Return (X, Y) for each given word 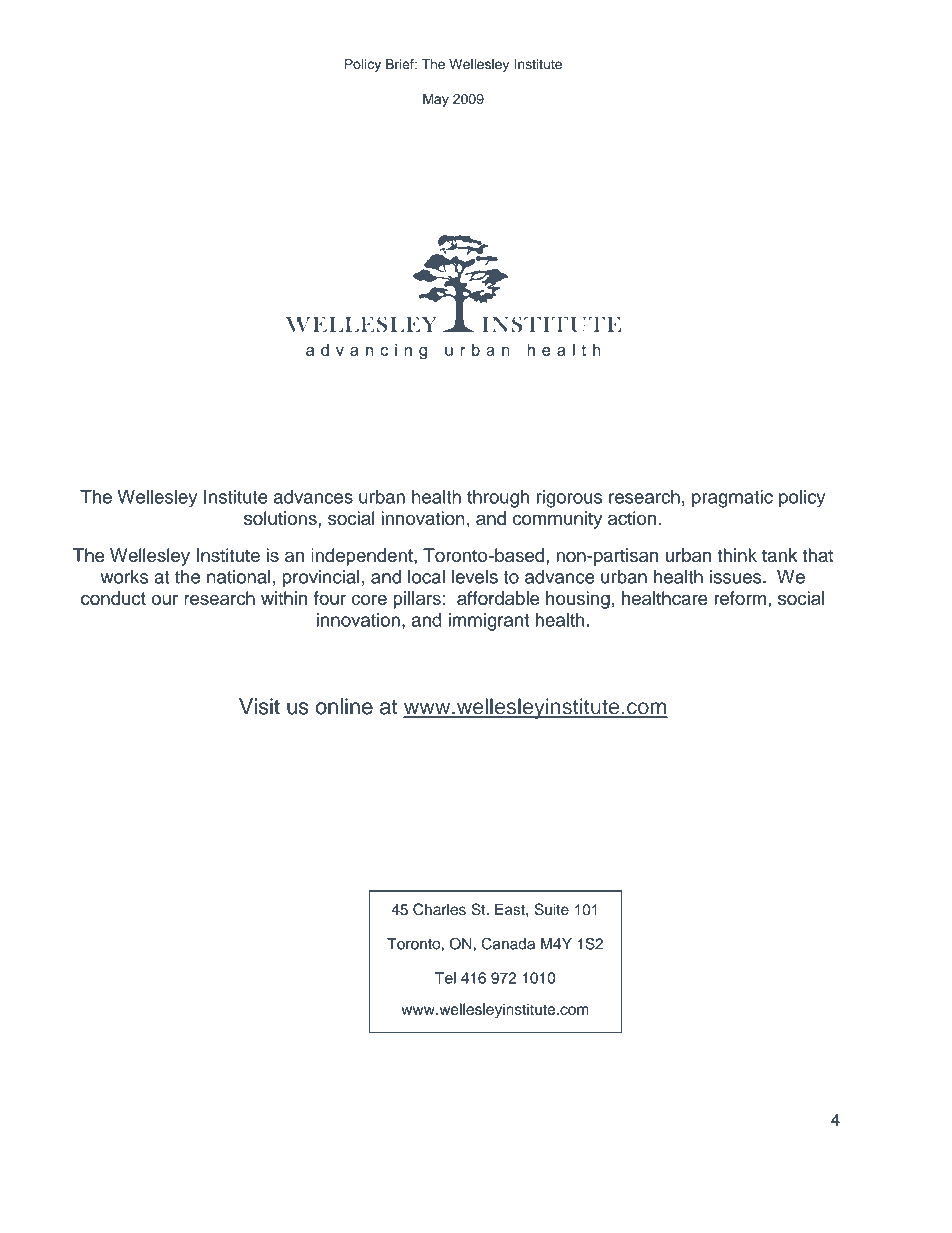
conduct (113, 598)
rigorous (570, 499)
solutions (281, 518)
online (344, 706)
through (498, 499)
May (436, 100)
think (737, 555)
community (557, 520)
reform (740, 598)
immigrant (488, 622)
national (239, 576)
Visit (259, 706)
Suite (551, 909)
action (632, 518)
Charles (439, 909)
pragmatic (732, 499)
